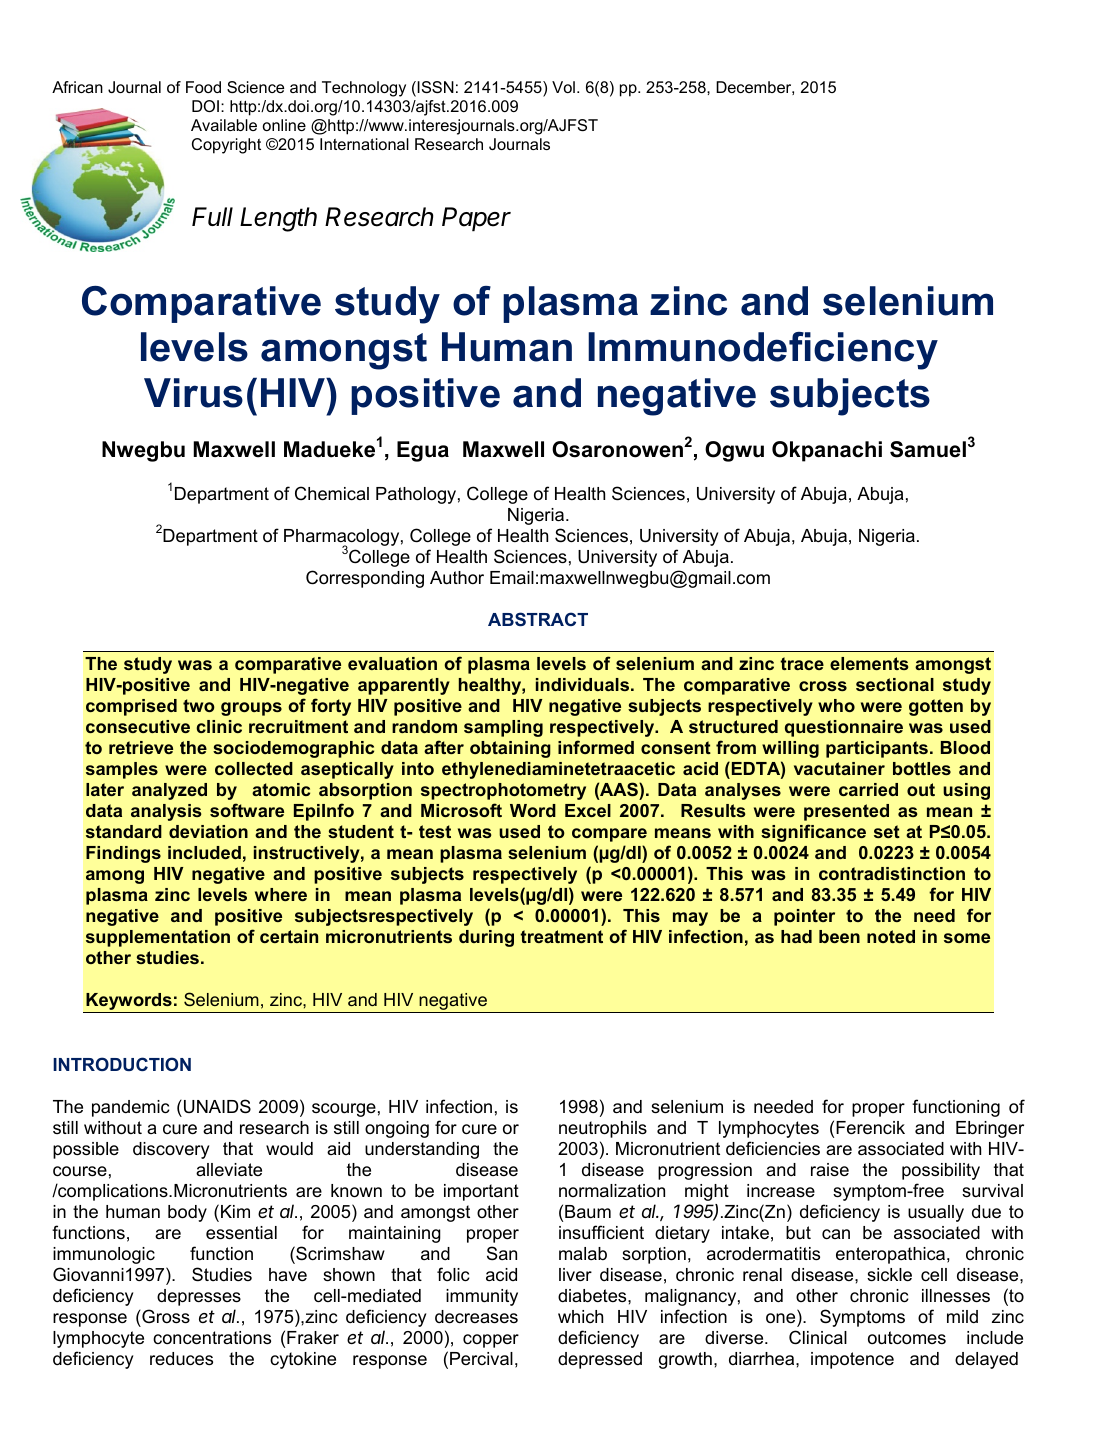 Image resolution: width=1116 pixels, height=1444 pixels. What do you see at coordinates (165, 1316) in the document?
I see `Gross` at bounding box center [165, 1316].
